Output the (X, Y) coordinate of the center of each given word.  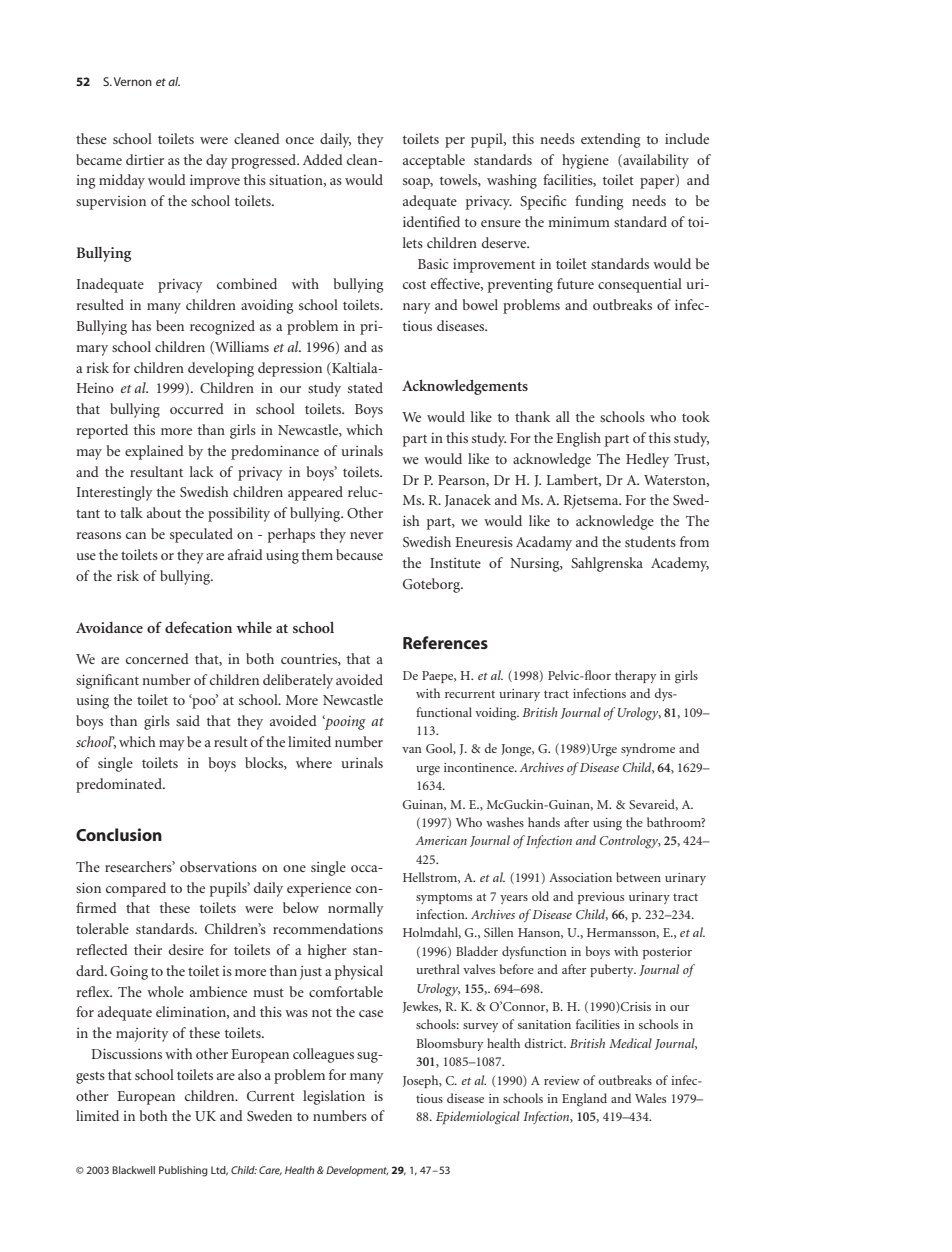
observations (218, 866)
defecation (198, 627)
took (696, 416)
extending (610, 140)
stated (365, 387)
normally (356, 909)
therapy (635, 676)
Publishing (183, 1171)
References (445, 642)
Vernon (133, 81)
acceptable (434, 161)
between (638, 877)
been (170, 325)
